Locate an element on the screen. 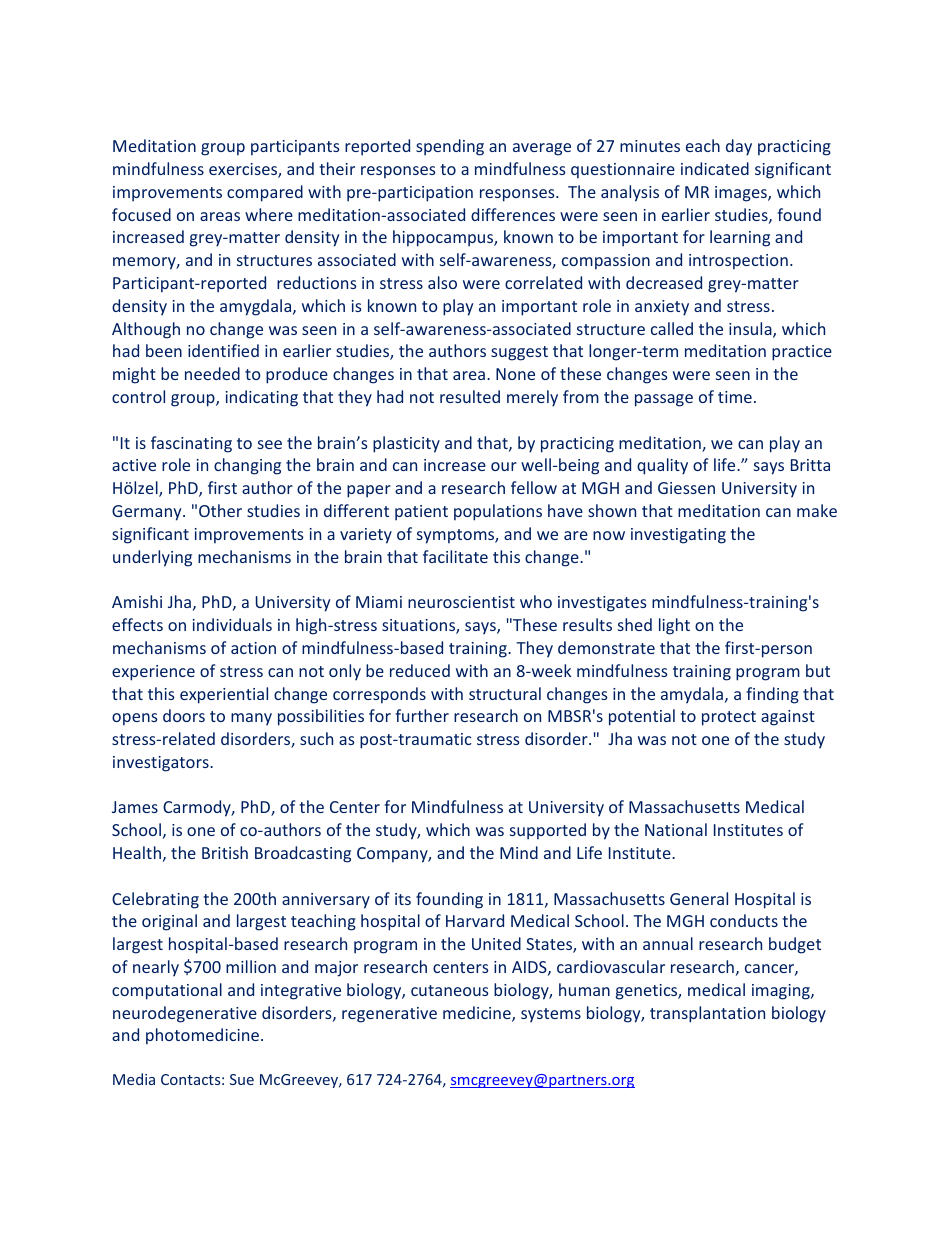 The image size is (952, 1233). light is located at coordinates (674, 626).
